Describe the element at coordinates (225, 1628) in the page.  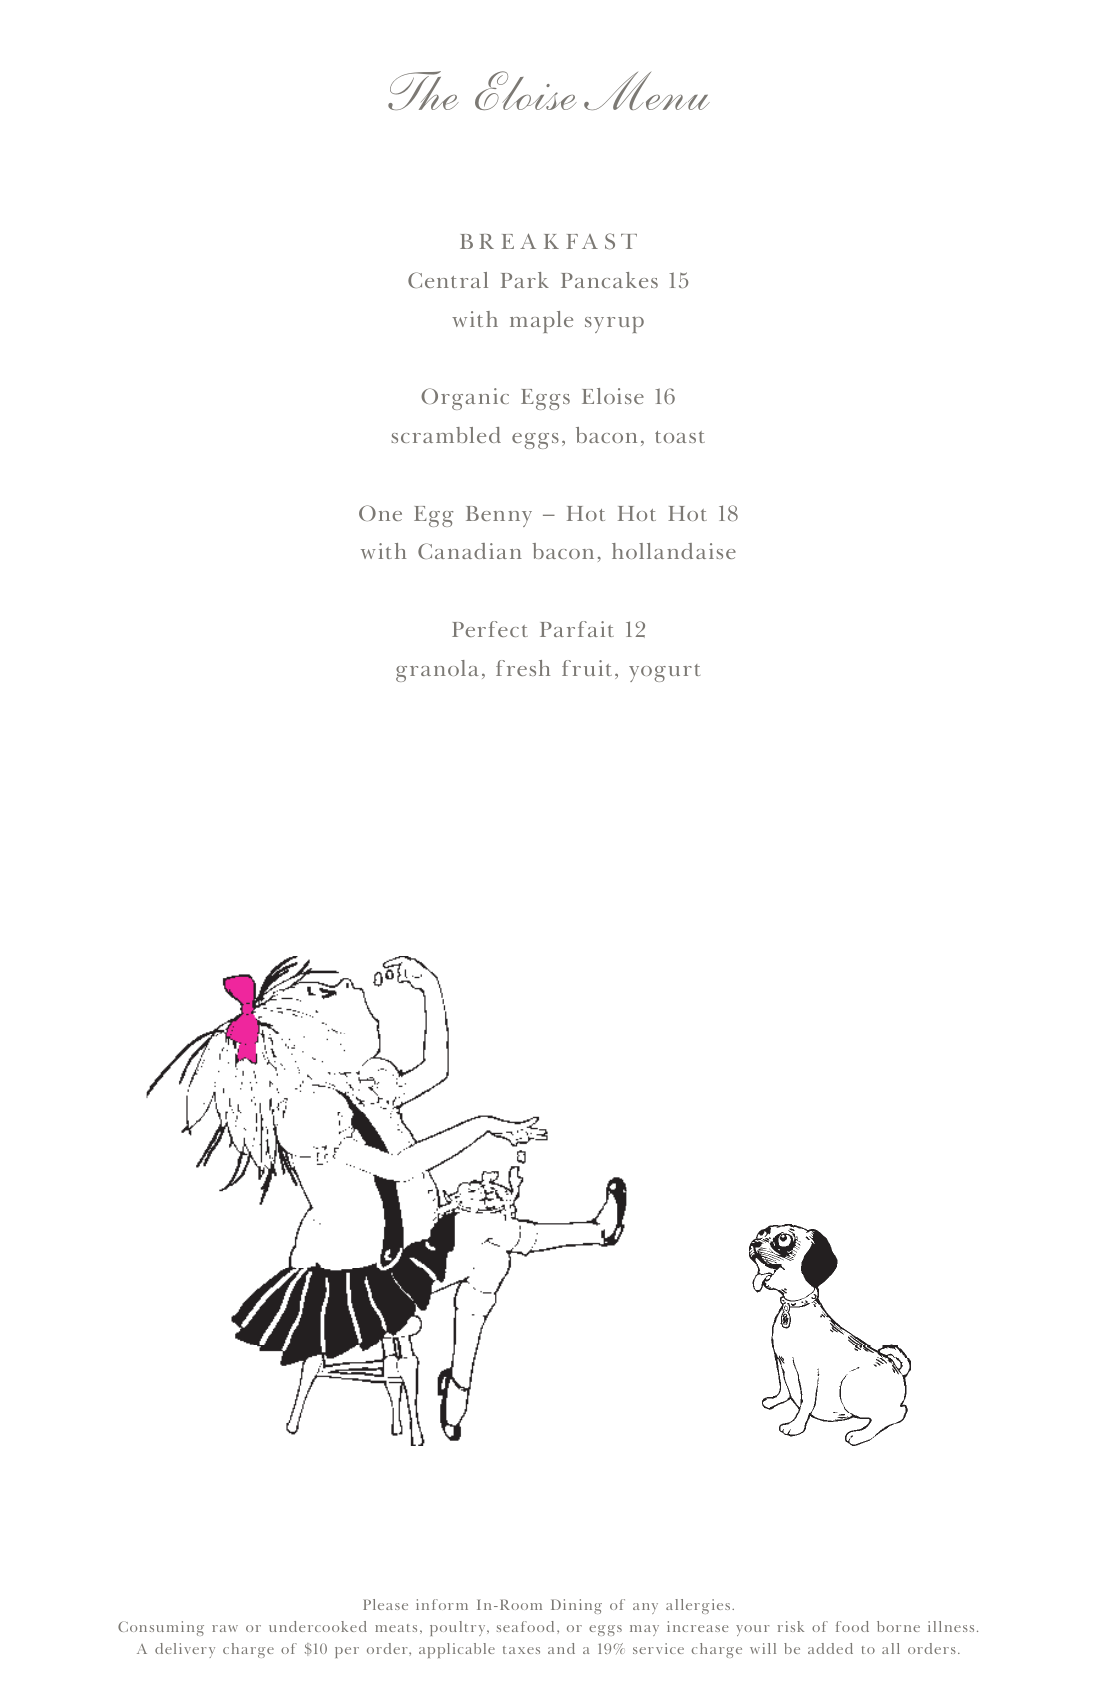
I see `raw` at that location.
